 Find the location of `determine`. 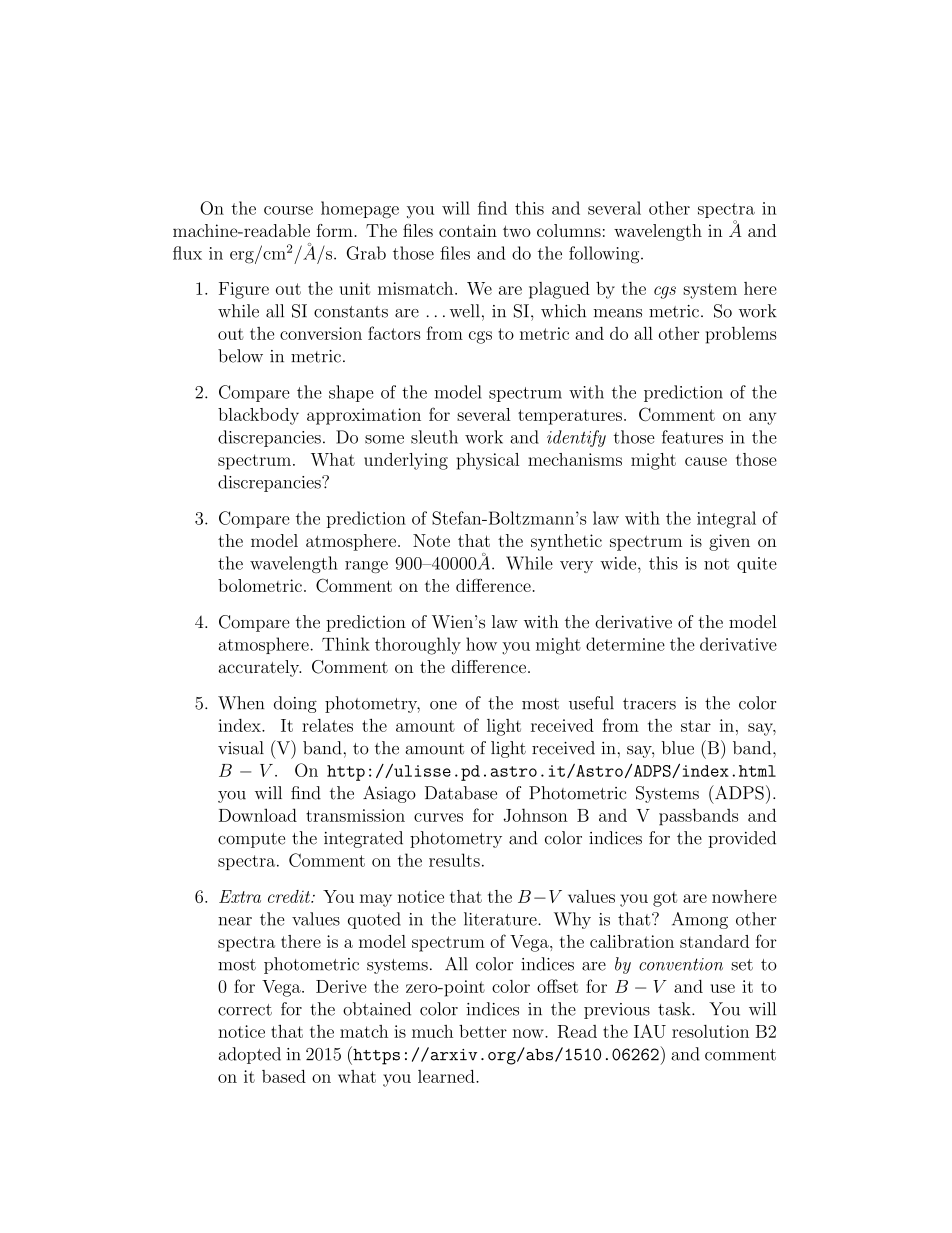

determine is located at coordinates (625, 644).
